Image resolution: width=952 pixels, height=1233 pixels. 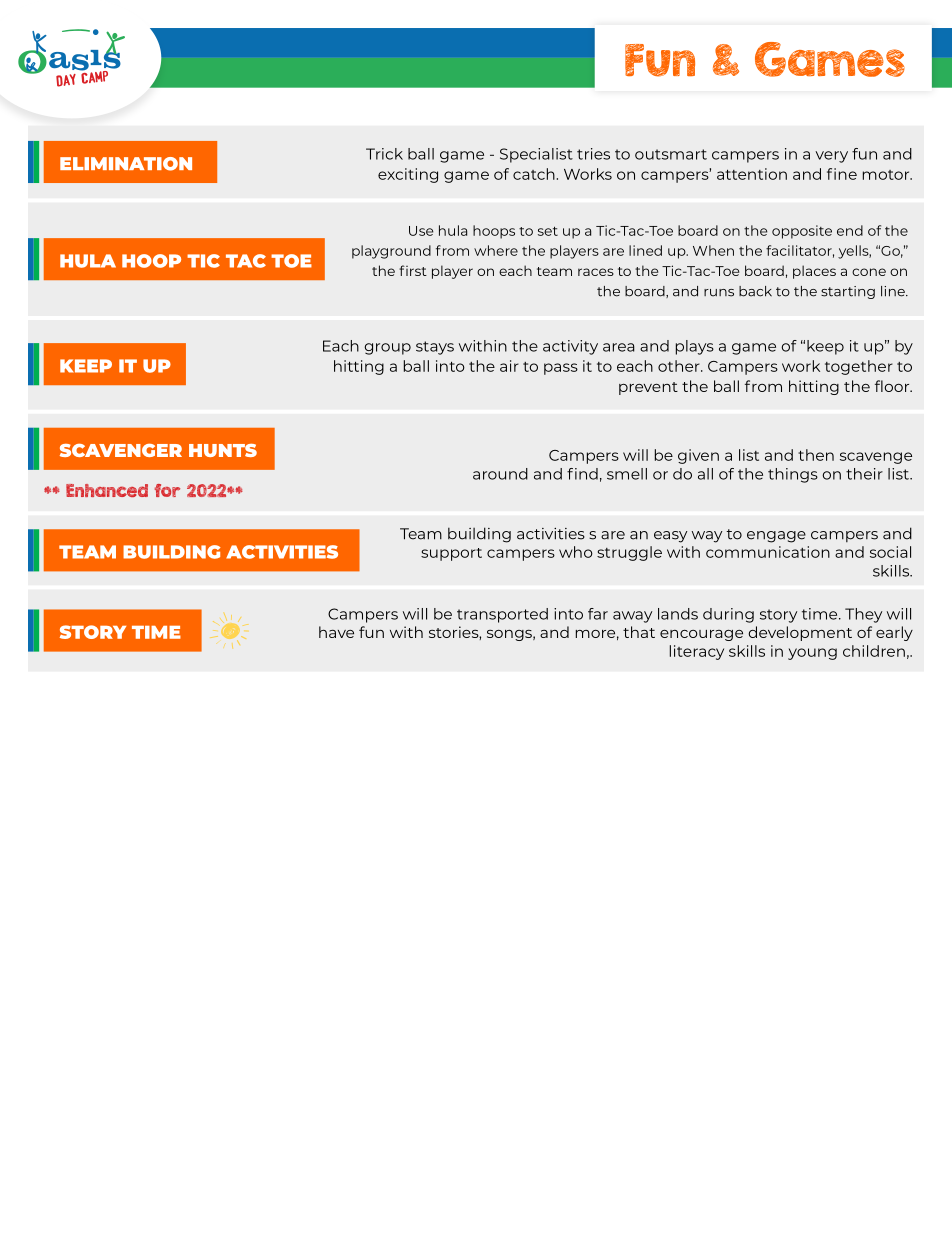 What do you see at coordinates (893, 386) in the screenshot?
I see `floor` at bounding box center [893, 386].
